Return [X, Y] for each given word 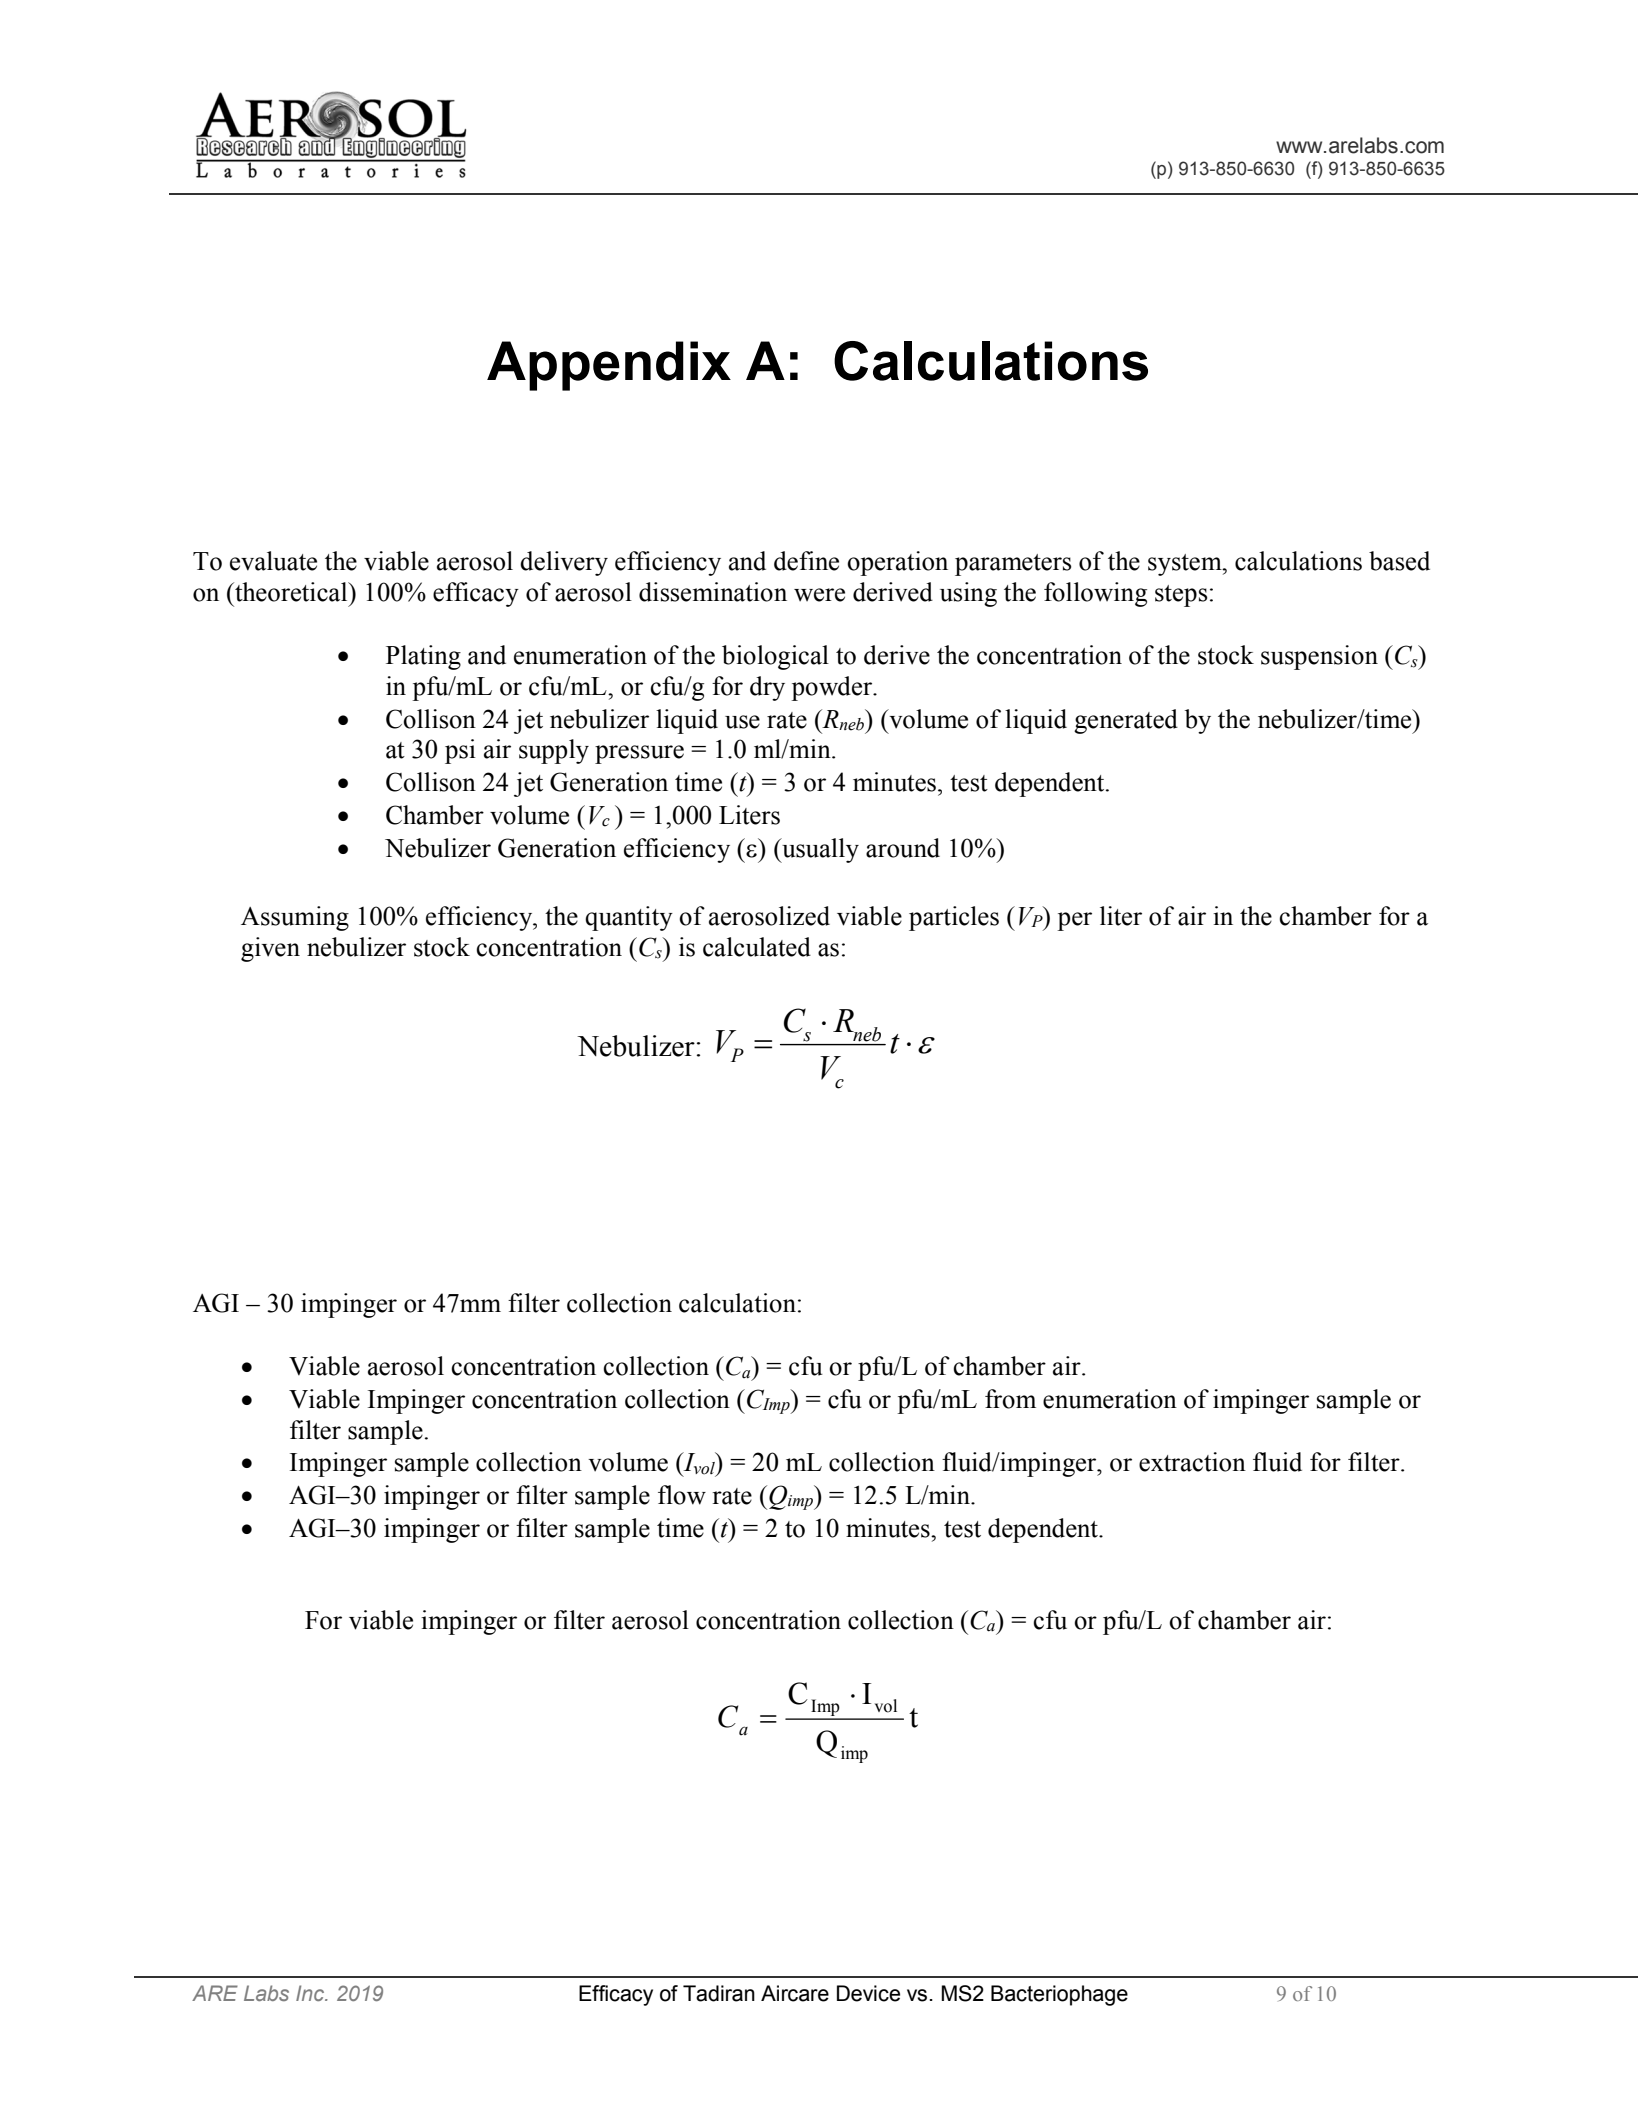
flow [682, 1495]
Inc [311, 1993]
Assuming [295, 918]
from [1010, 1399]
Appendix [609, 366]
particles [954, 918]
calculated [757, 947]
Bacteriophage [1059, 1995]
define [806, 561]
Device [868, 1993]
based [1399, 561]
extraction [1192, 1462]
